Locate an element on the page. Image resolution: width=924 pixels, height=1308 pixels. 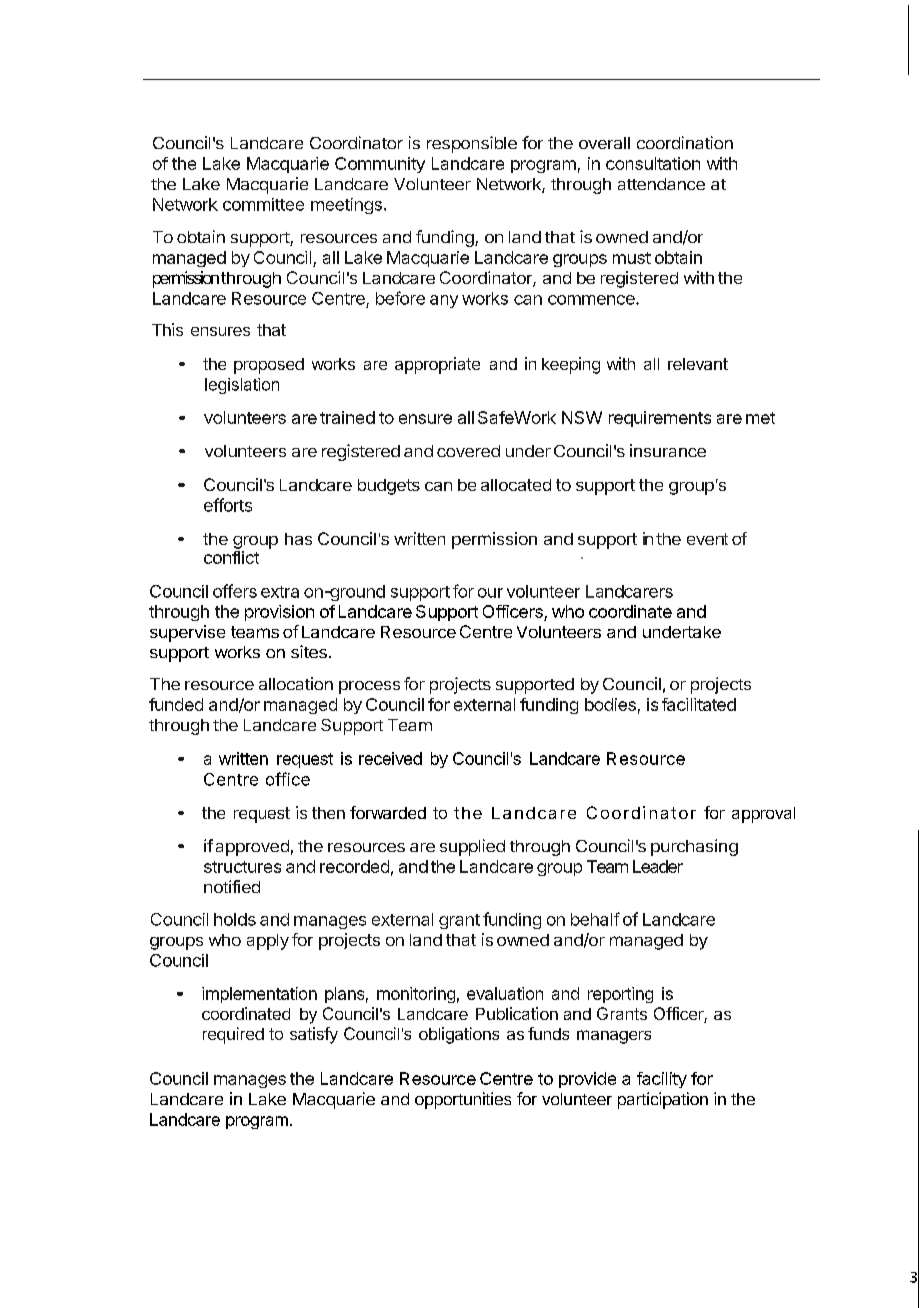
offers is located at coordinates (235, 591).
